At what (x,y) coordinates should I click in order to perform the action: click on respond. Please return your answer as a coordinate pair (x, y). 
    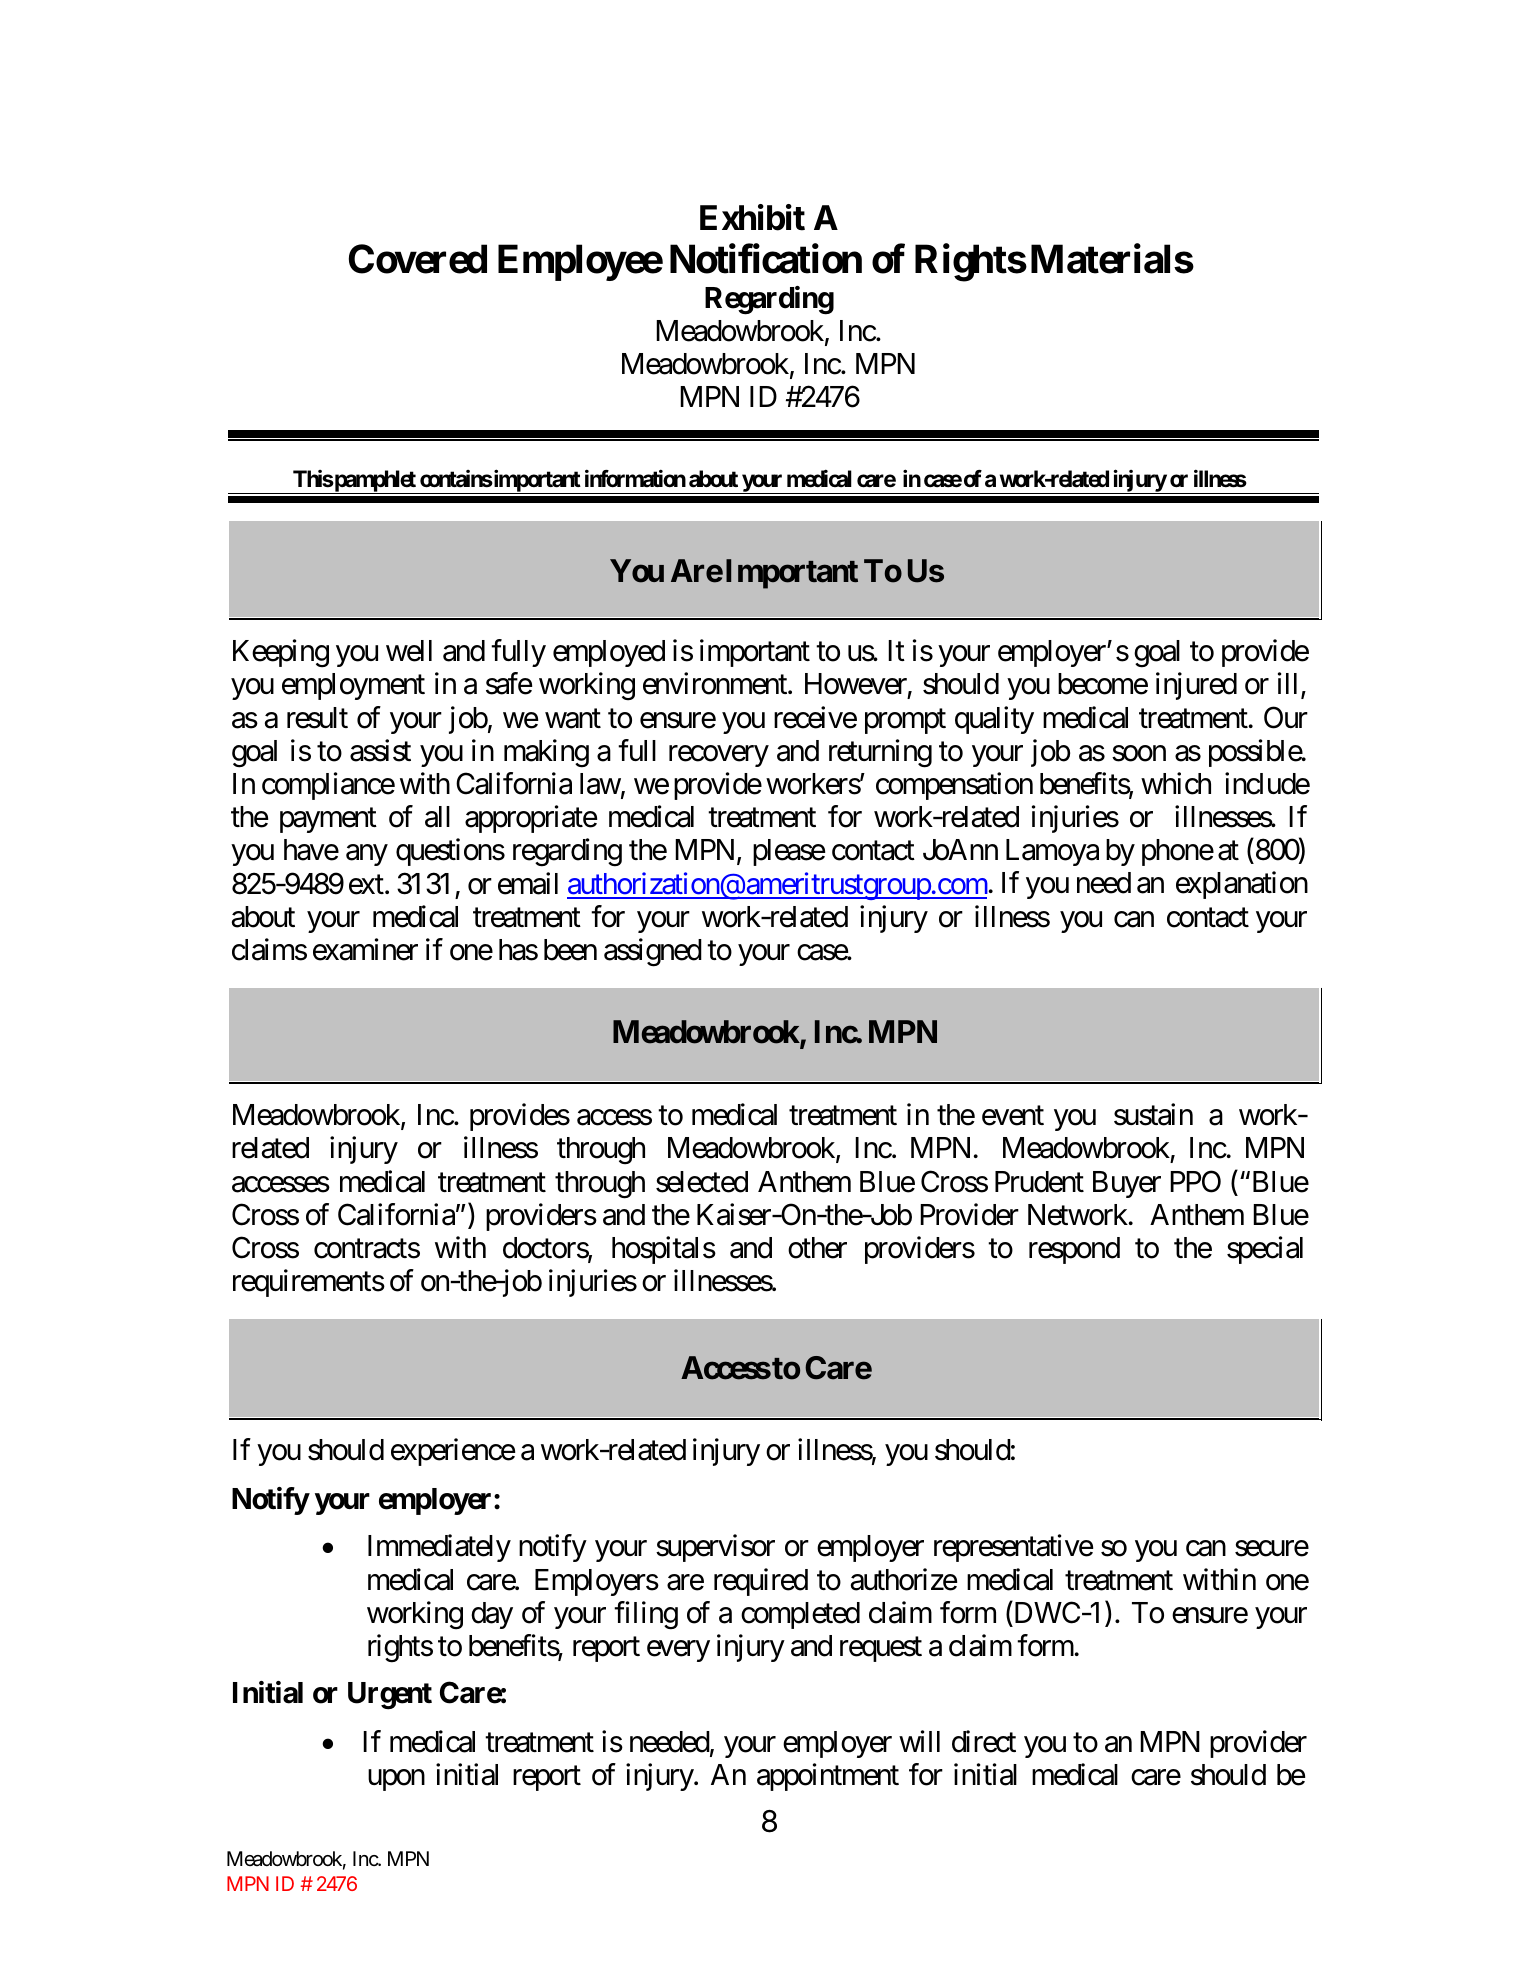
    Looking at the image, I should click on (1074, 1250).
